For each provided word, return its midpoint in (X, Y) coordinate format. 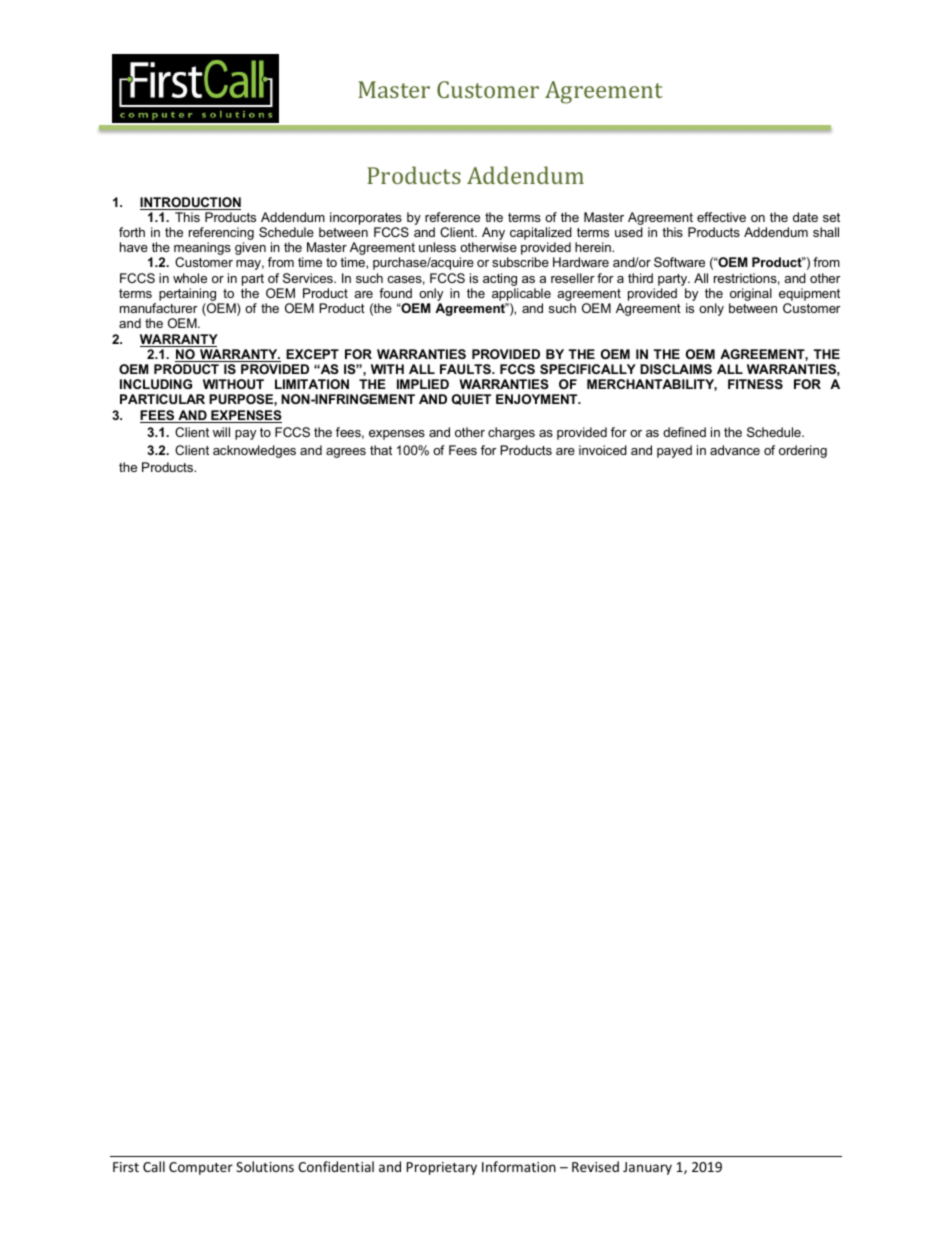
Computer (201, 1168)
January (647, 1168)
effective (721, 217)
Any (493, 235)
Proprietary (442, 1168)
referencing (221, 235)
